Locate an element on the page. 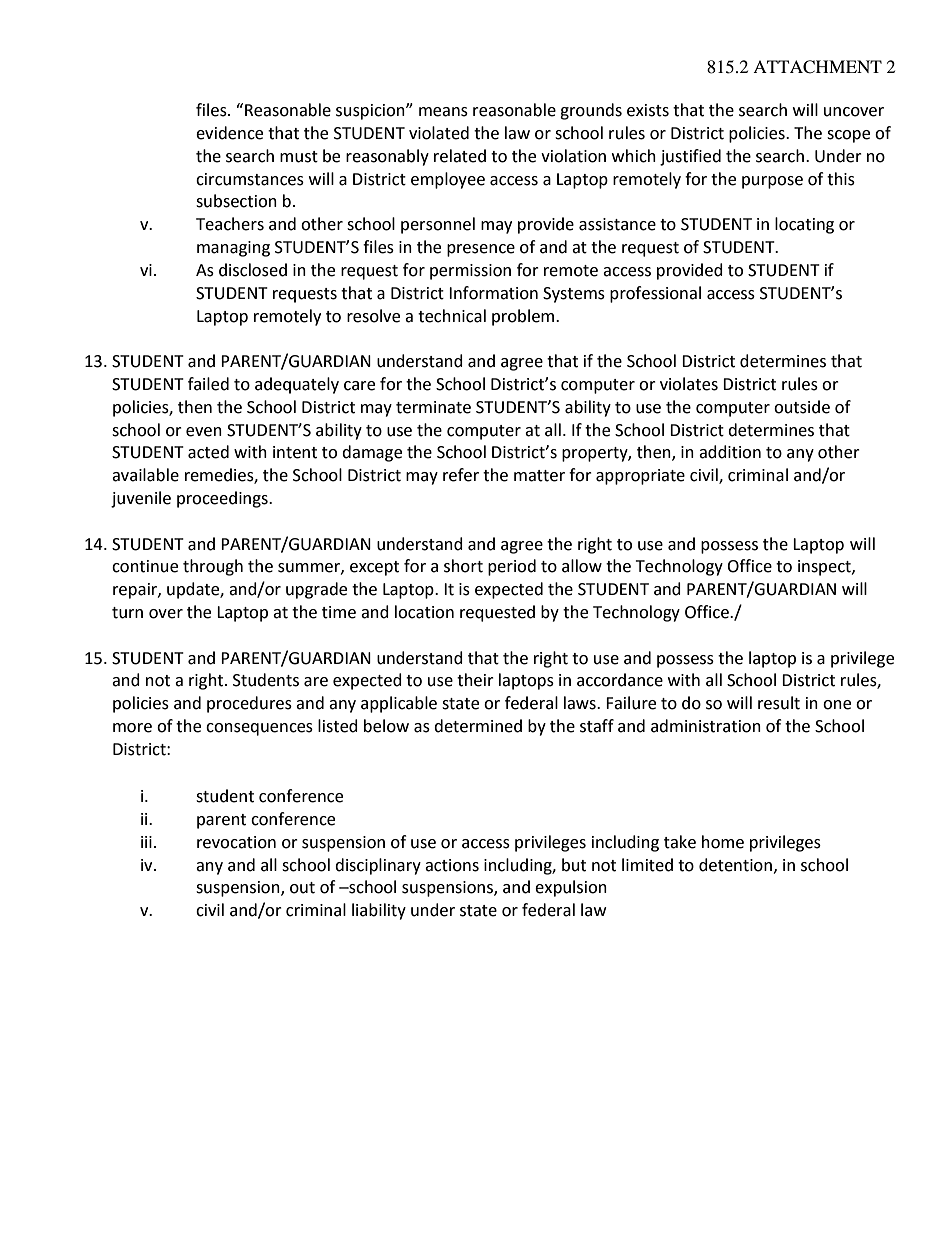 The width and height of the page is (952, 1233). inspect is located at coordinates (825, 568).
